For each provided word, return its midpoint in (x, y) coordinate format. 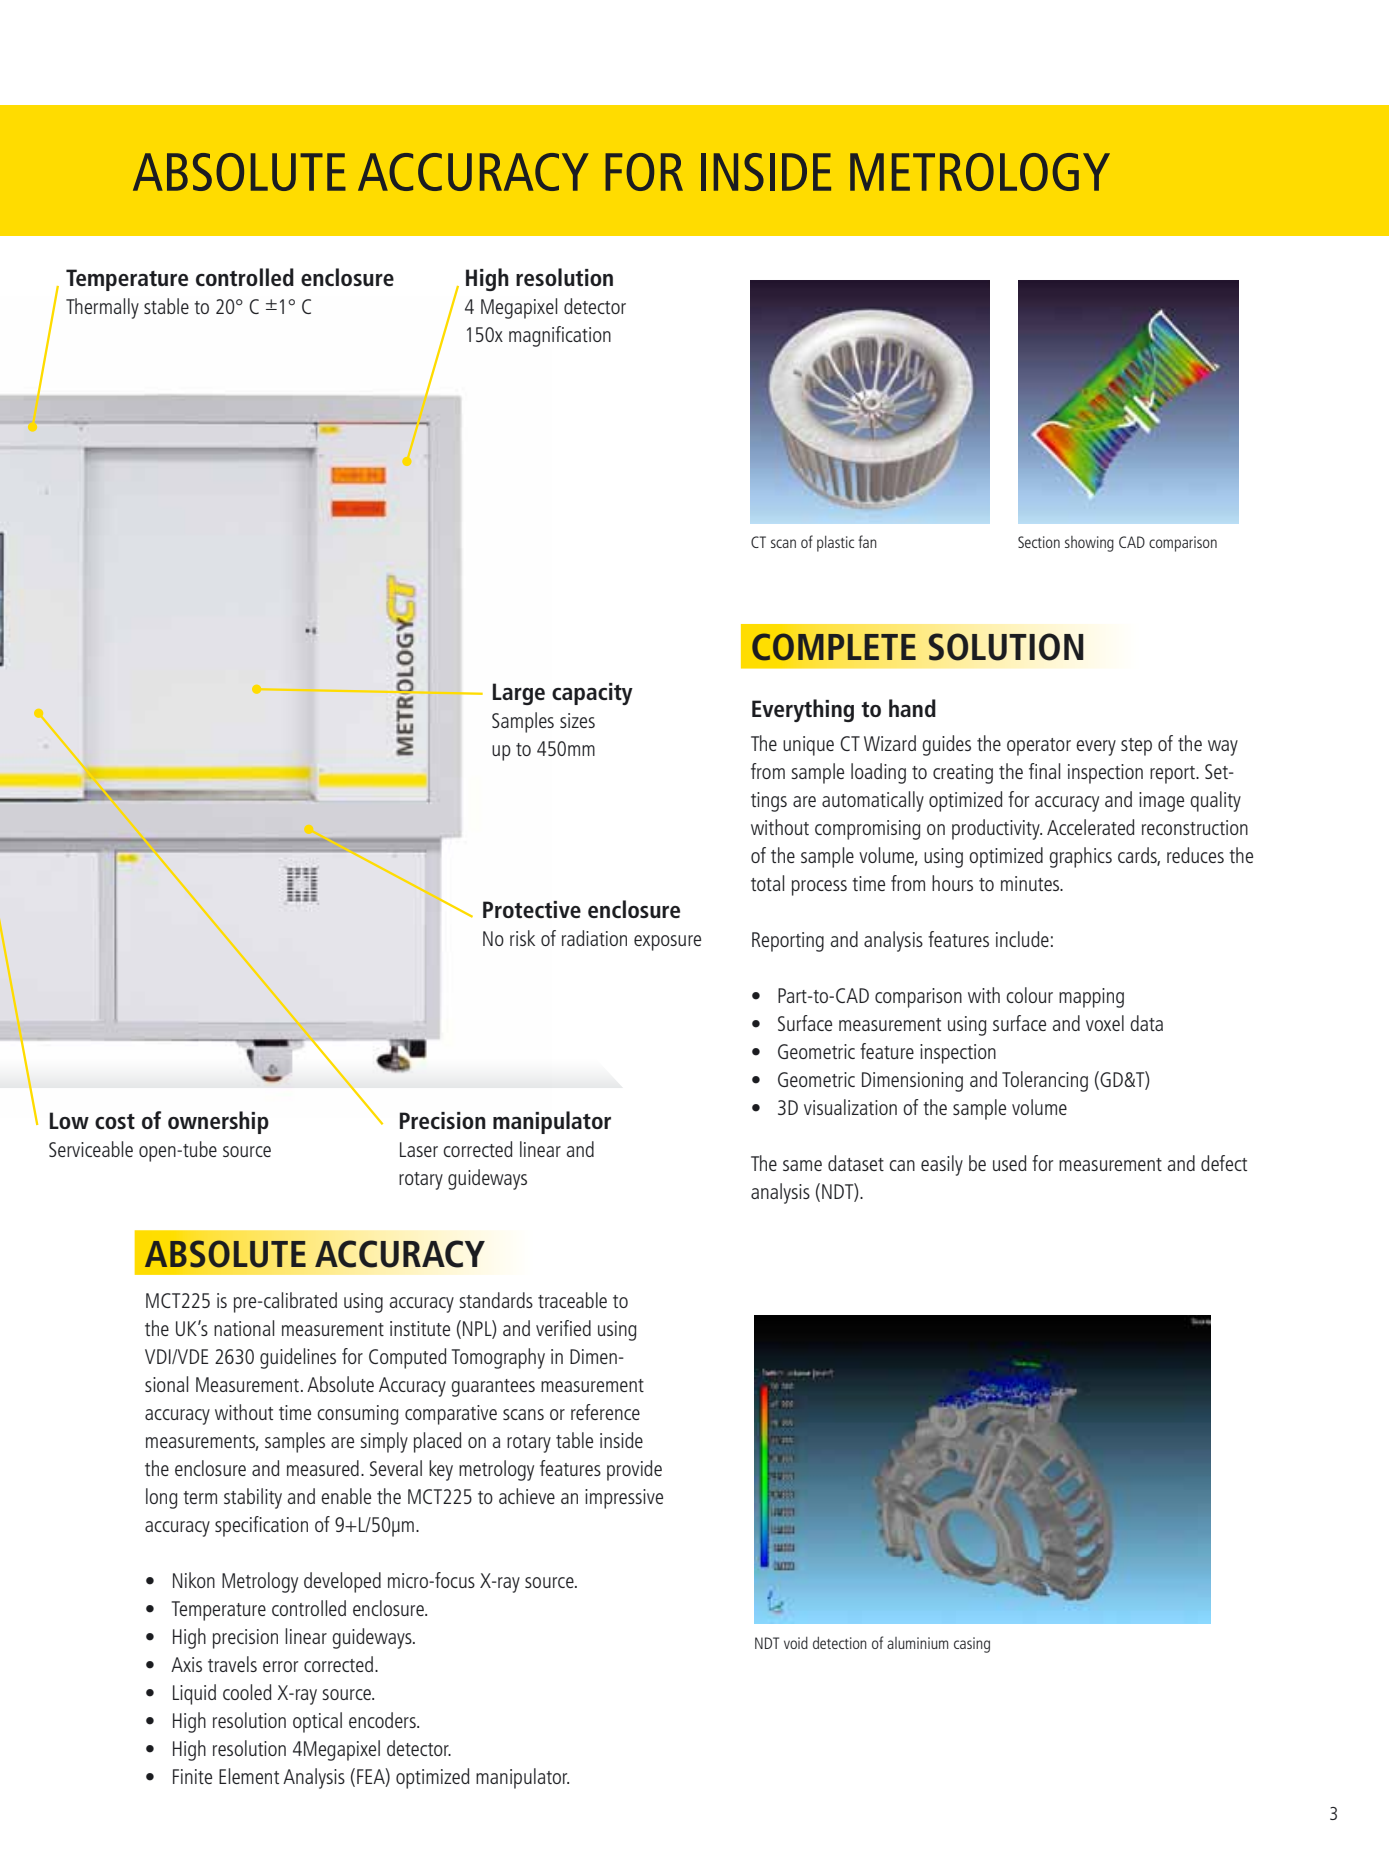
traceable (572, 1300)
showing (1089, 544)
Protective (532, 909)
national (244, 1328)
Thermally (102, 308)
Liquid (194, 1694)
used (1010, 1163)
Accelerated (1091, 827)
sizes (577, 720)
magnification (560, 336)
